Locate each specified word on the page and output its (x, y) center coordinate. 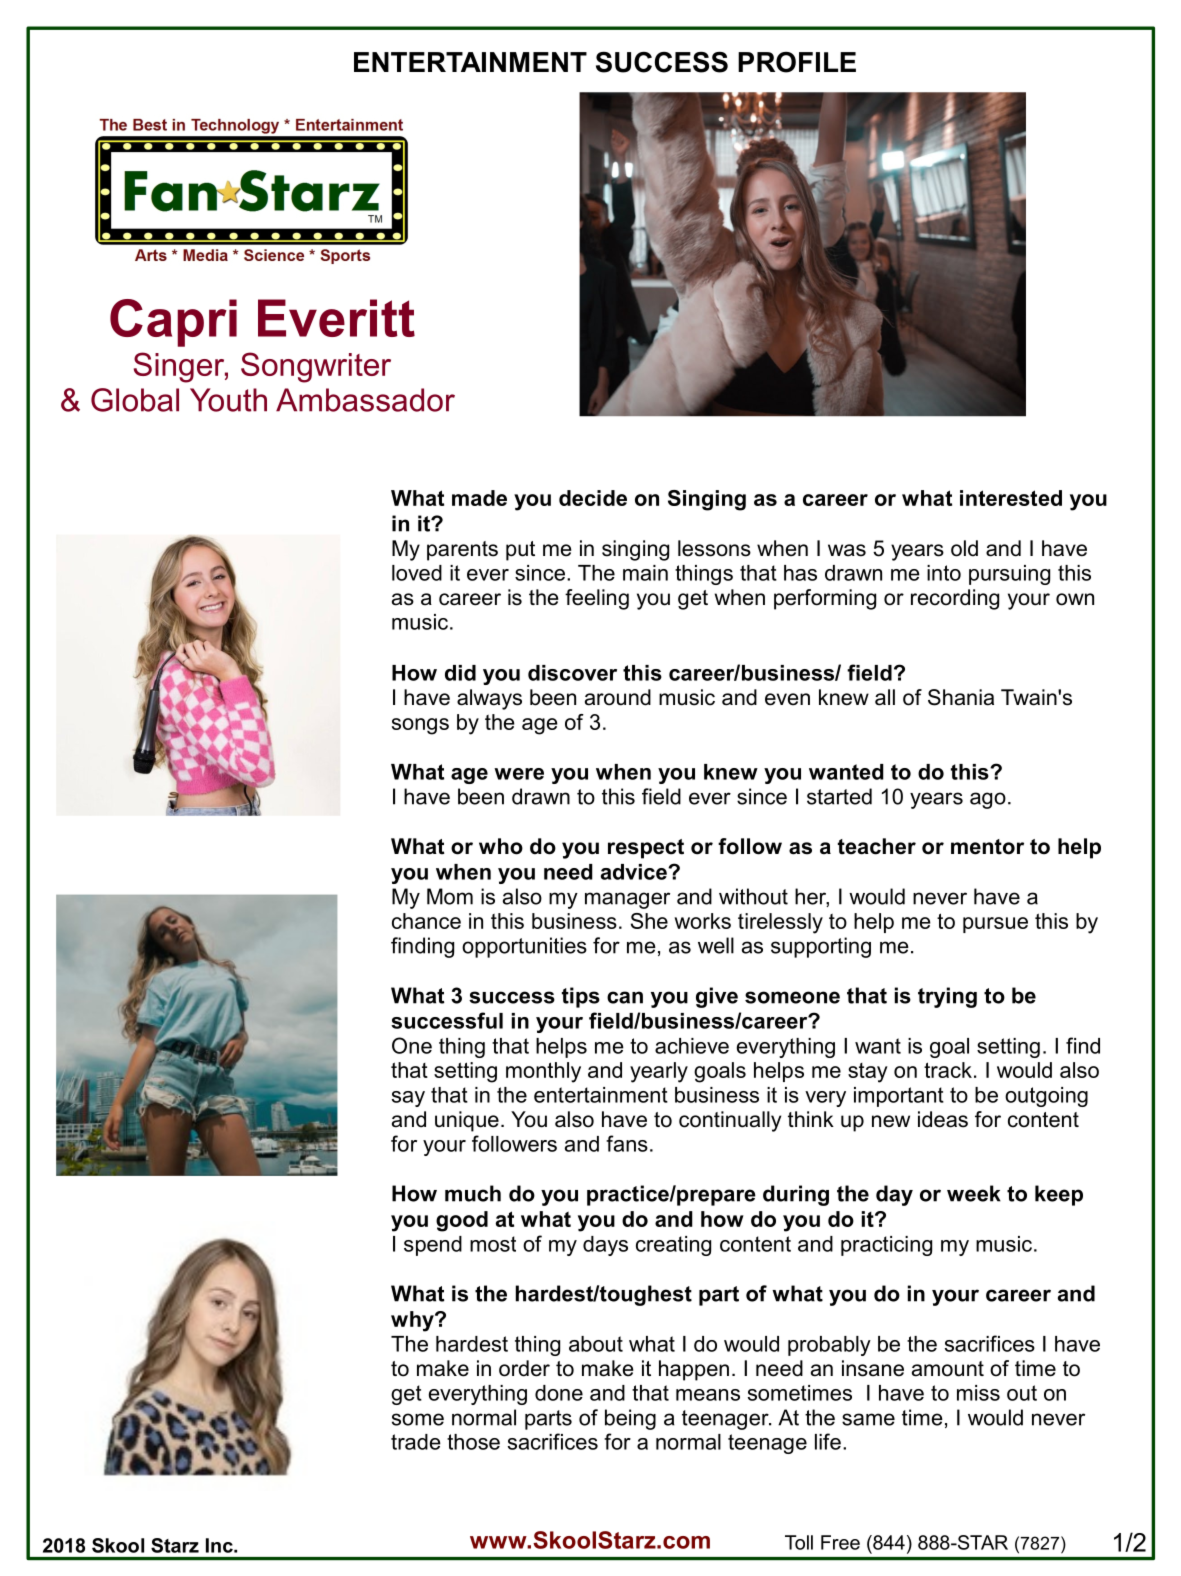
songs (420, 726)
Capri (173, 323)
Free (840, 1542)
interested (1011, 498)
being (630, 1419)
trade (416, 1442)
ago (988, 800)
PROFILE (797, 62)
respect (646, 849)
